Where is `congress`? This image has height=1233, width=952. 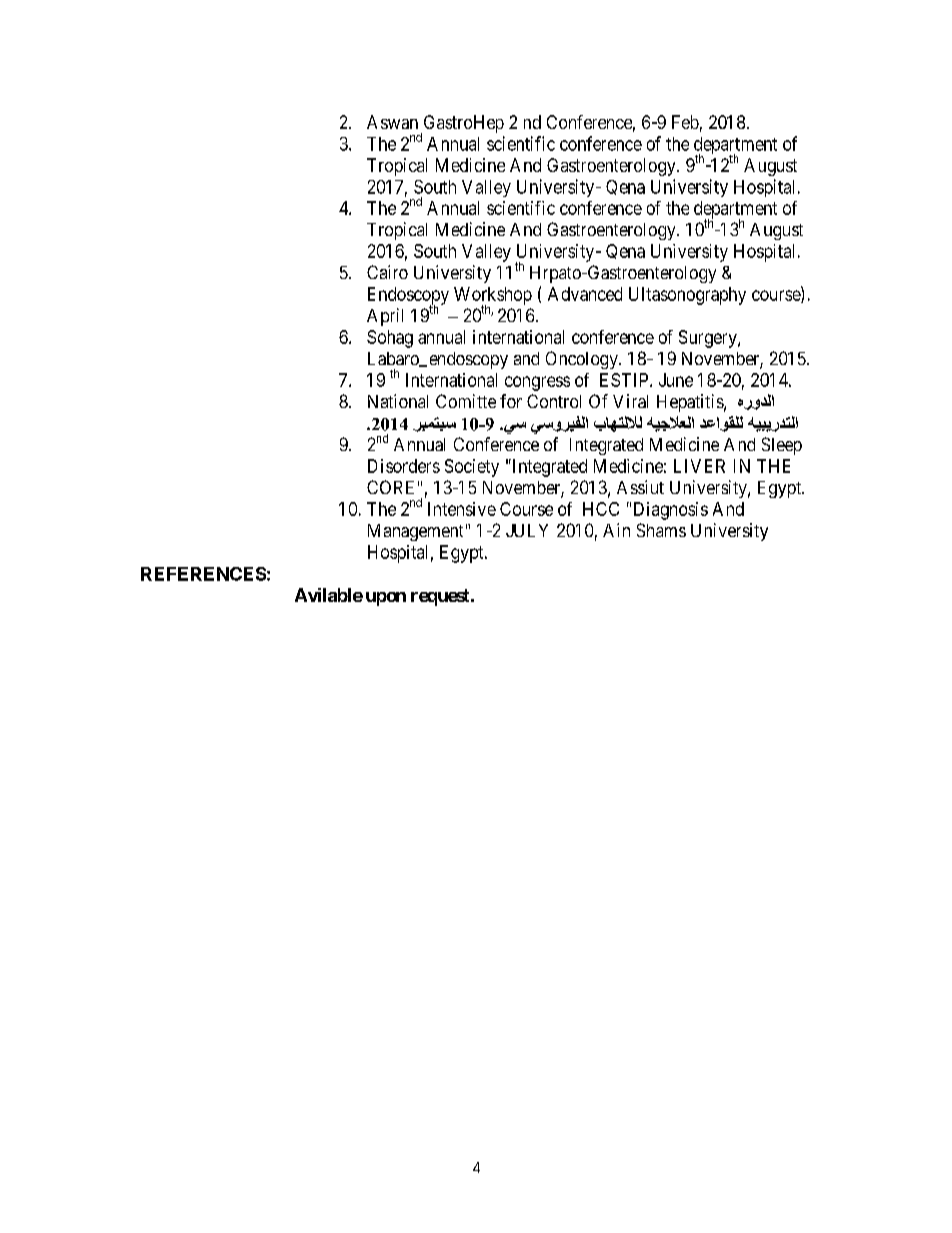 congress is located at coordinates (537, 383).
